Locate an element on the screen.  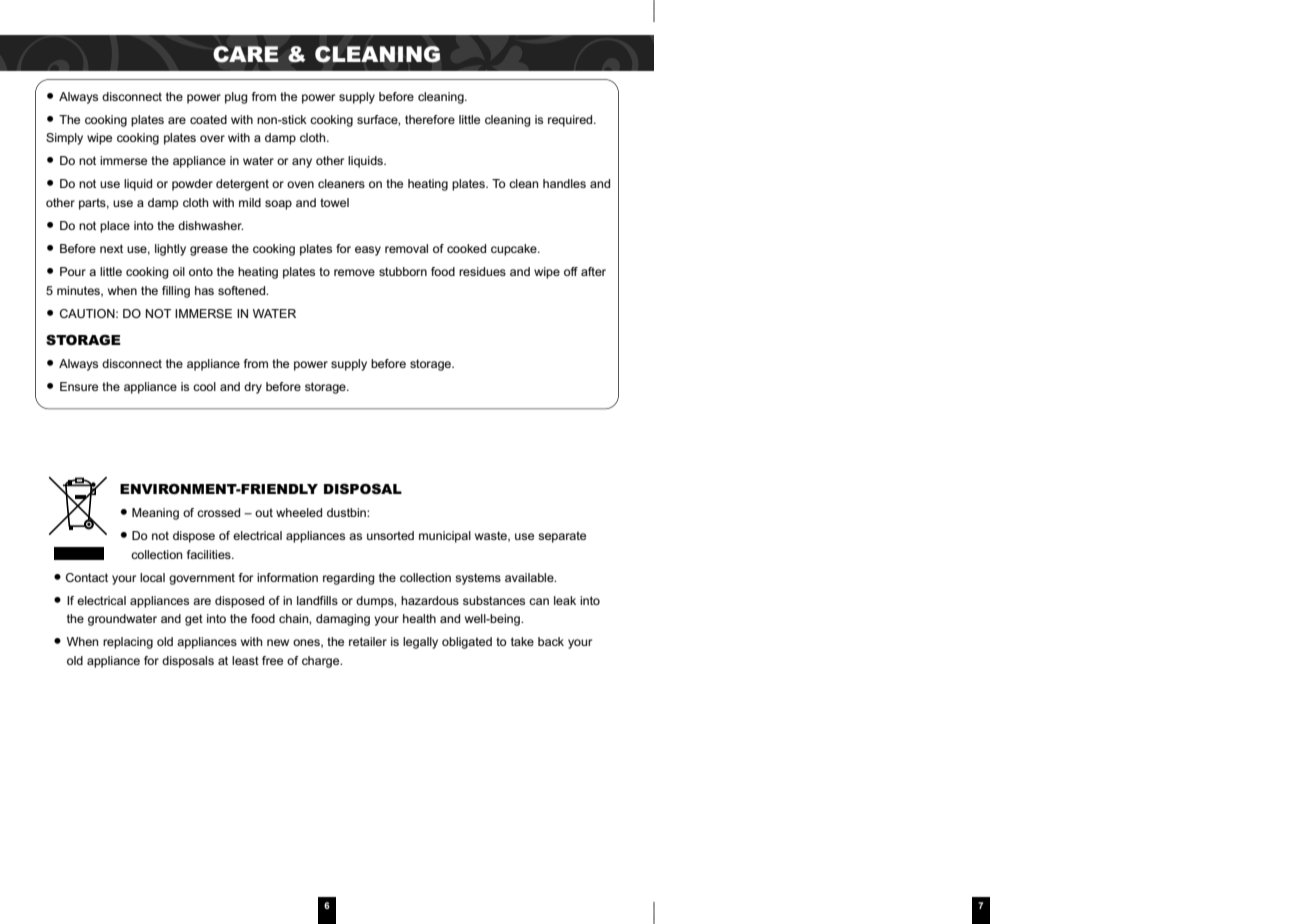
separate is located at coordinates (562, 537).
